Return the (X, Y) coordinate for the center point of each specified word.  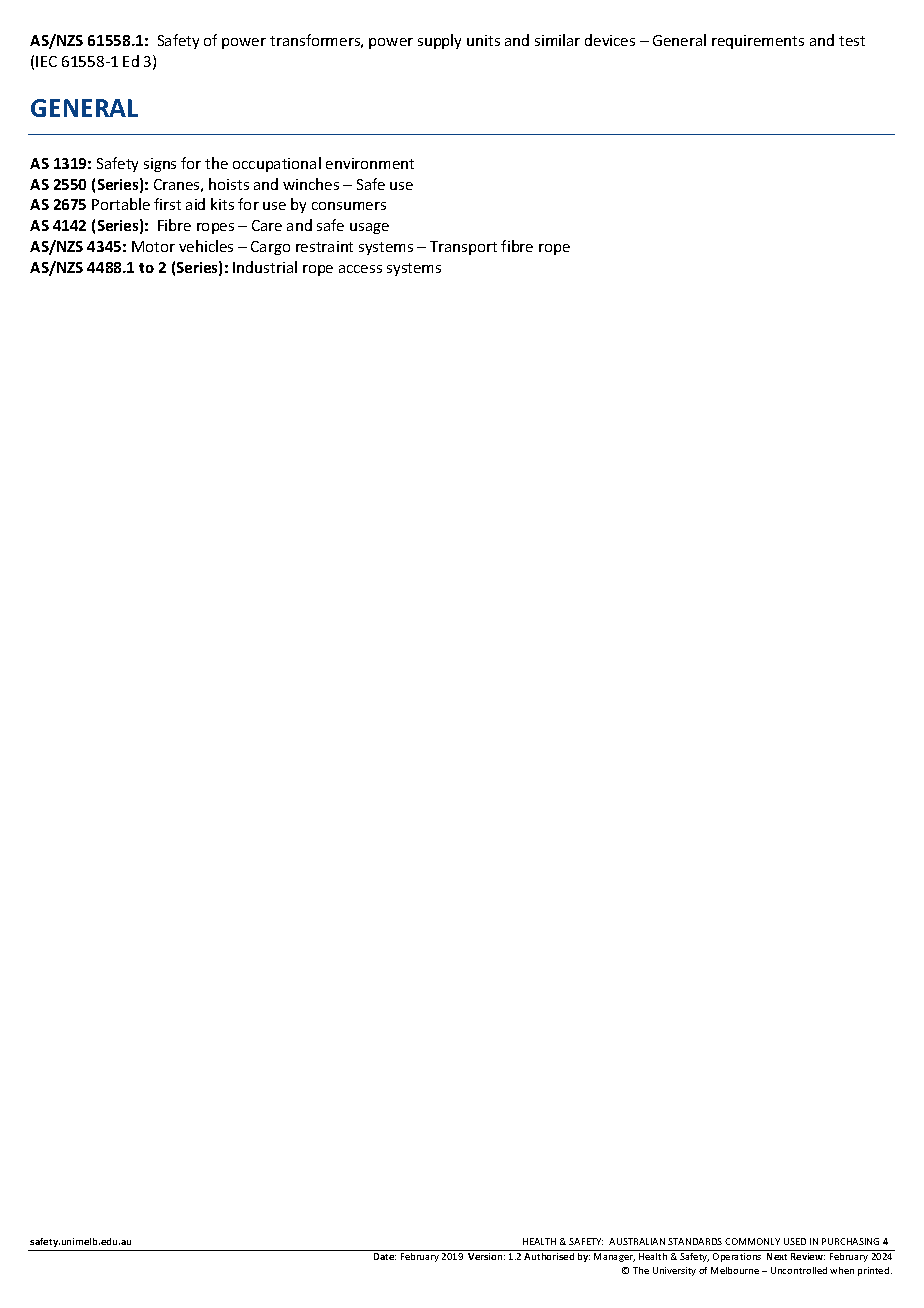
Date (385, 1256)
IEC (46, 61)
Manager (614, 1257)
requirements (758, 42)
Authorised (549, 1256)
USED (795, 1241)
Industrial (265, 267)
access (360, 269)
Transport (463, 248)
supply (439, 41)
